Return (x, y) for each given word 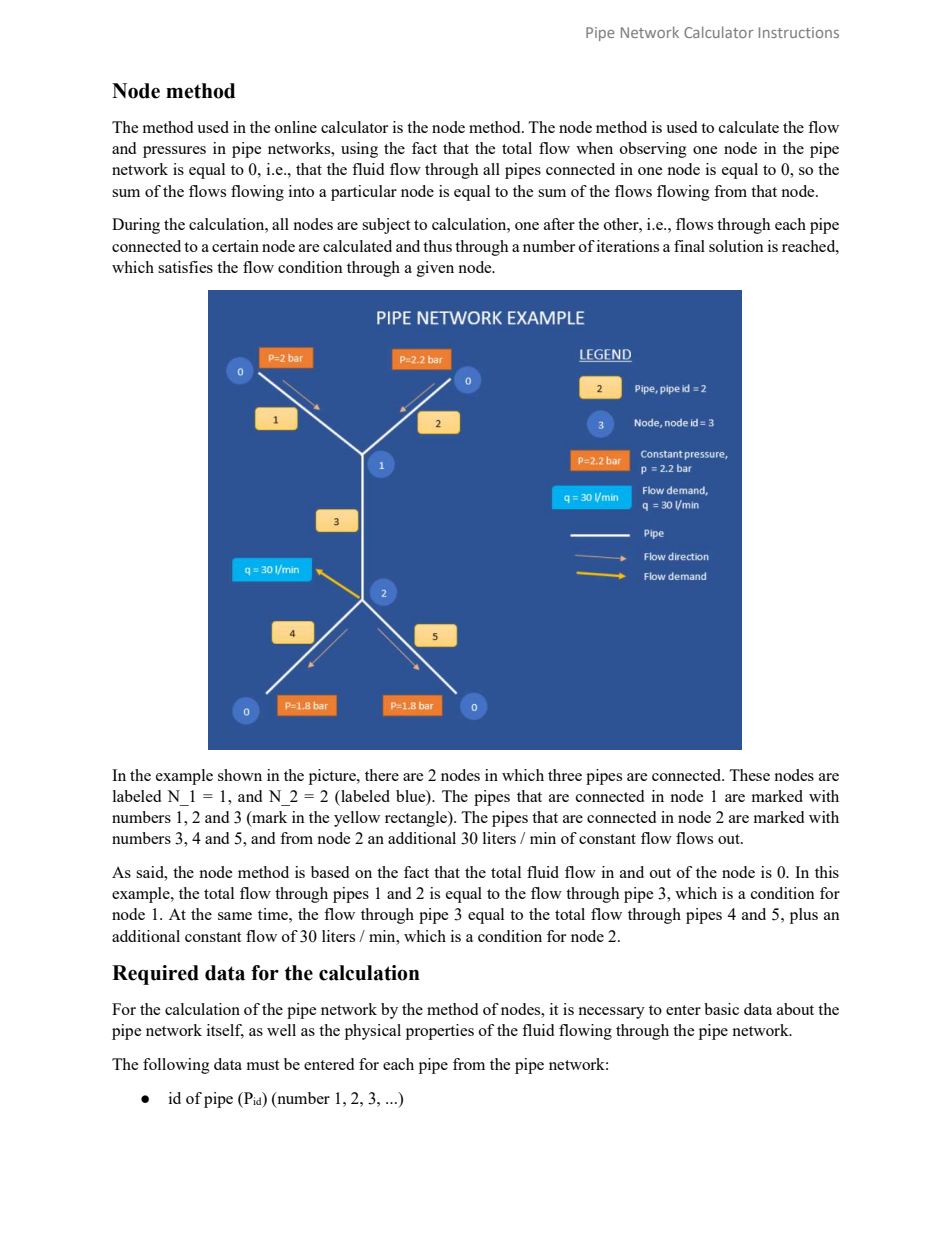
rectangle (417, 819)
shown (240, 775)
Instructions (799, 32)
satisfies (185, 267)
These (749, 775)
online (296, 127)
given (435, 269)
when (594, 148)
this (827, 872)
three (565, 775)
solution (736, 246)
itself (225, 1031)
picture (333, 777)
